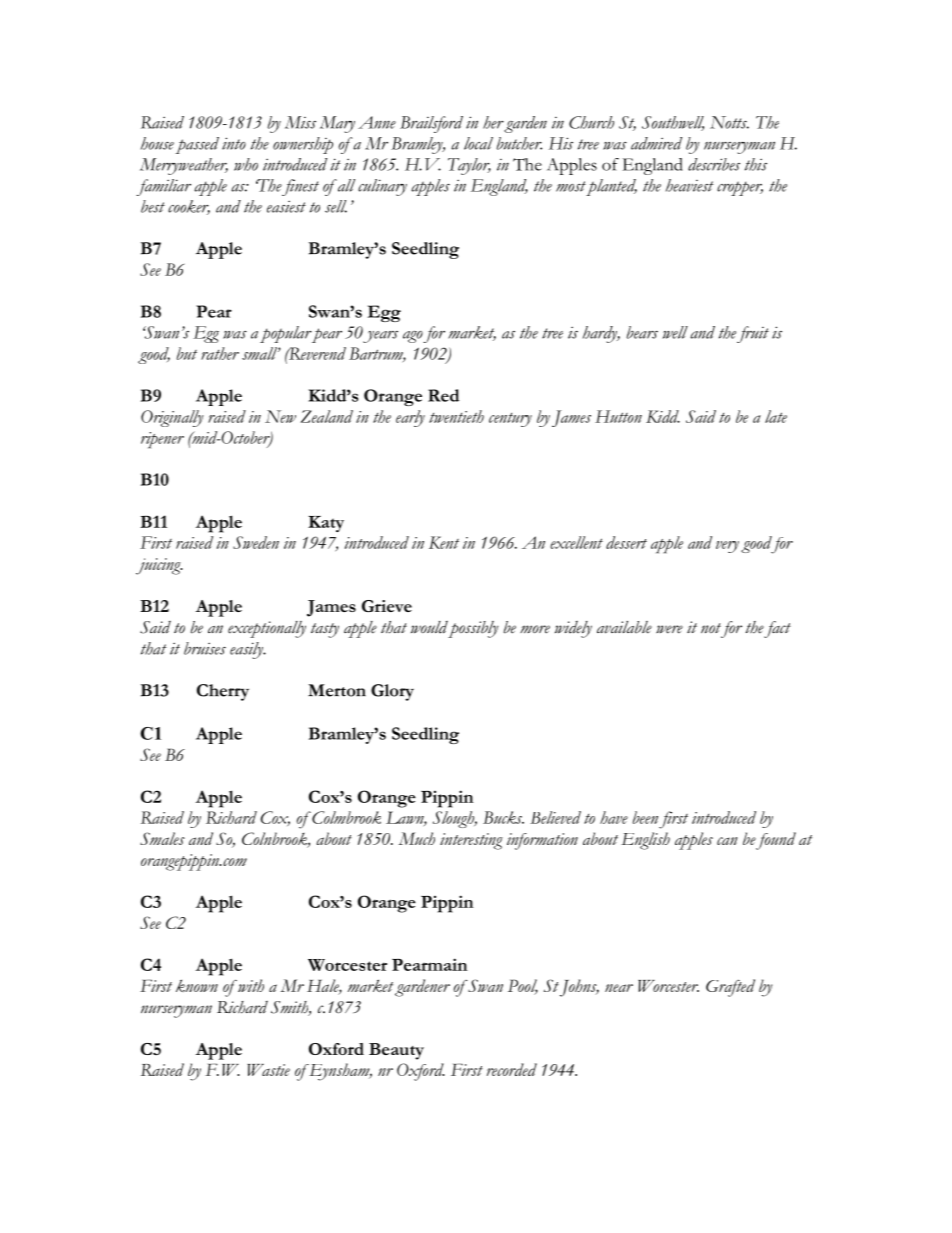 This page has width=952, height=1233. I want to click on exceptionally, so click(267, 629).
